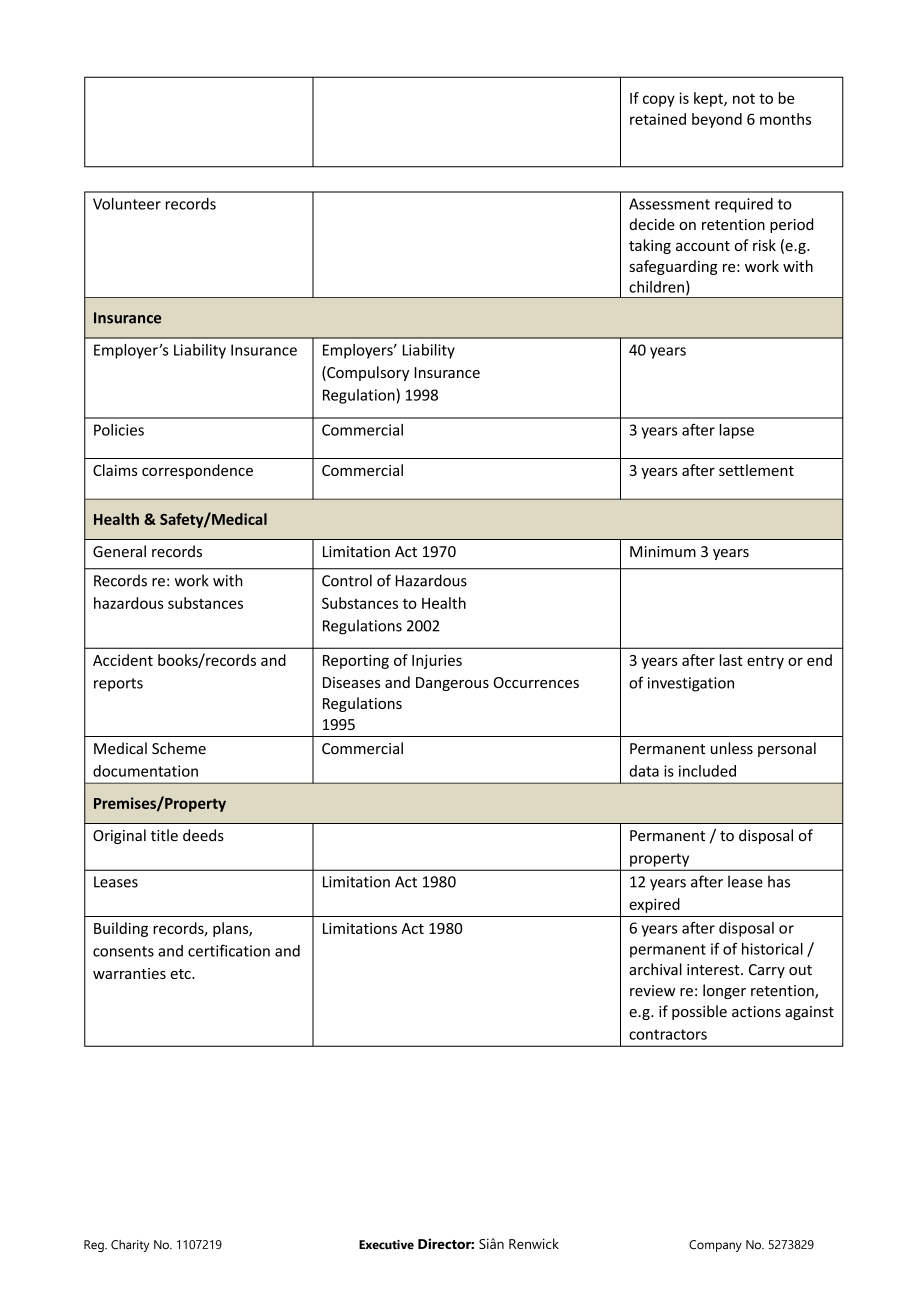  Describe the element at coordinates (779, 881) in the screenshot. I see `has` at that location.
